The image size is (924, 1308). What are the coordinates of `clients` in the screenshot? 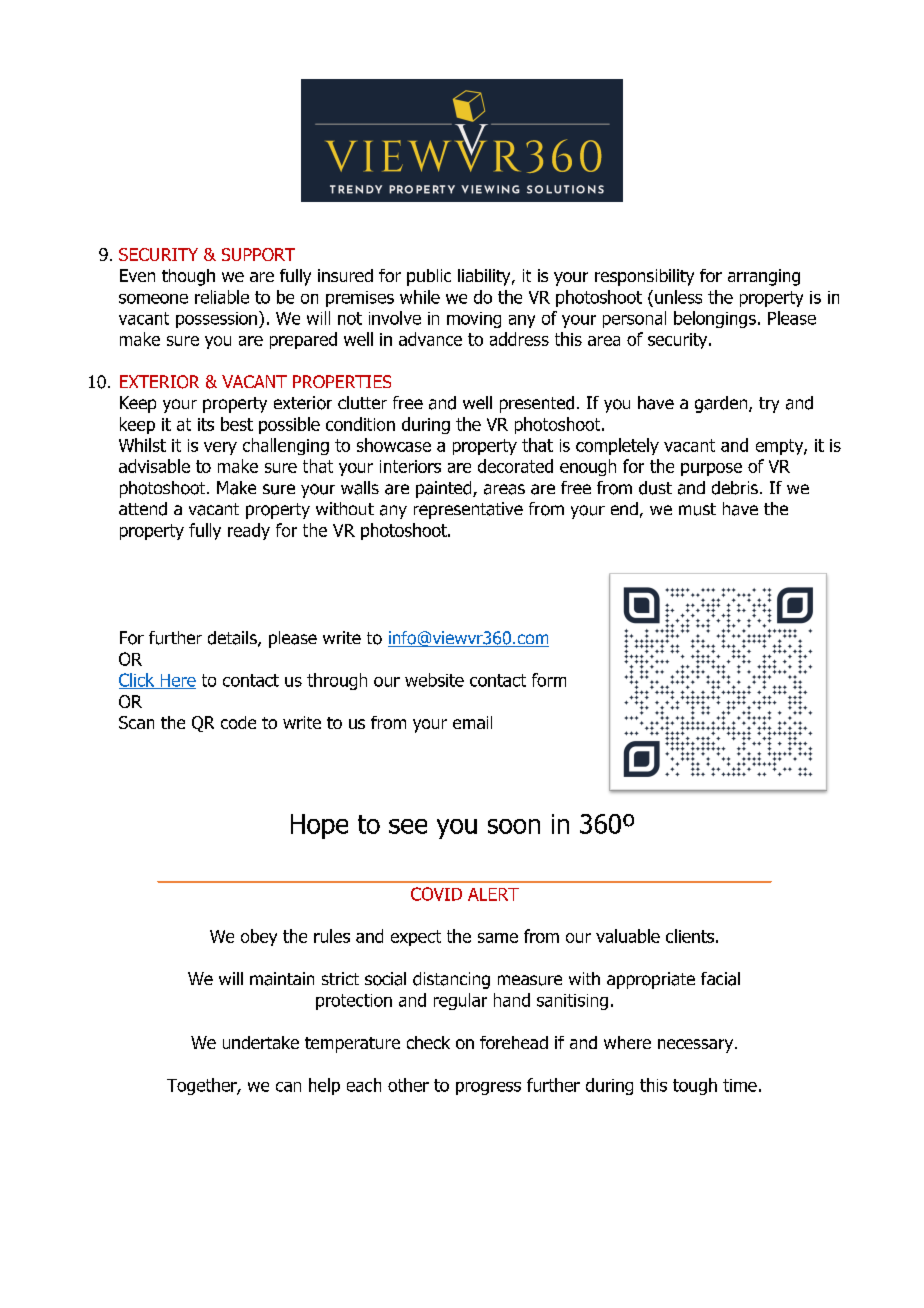 It's located at (690, 936).
